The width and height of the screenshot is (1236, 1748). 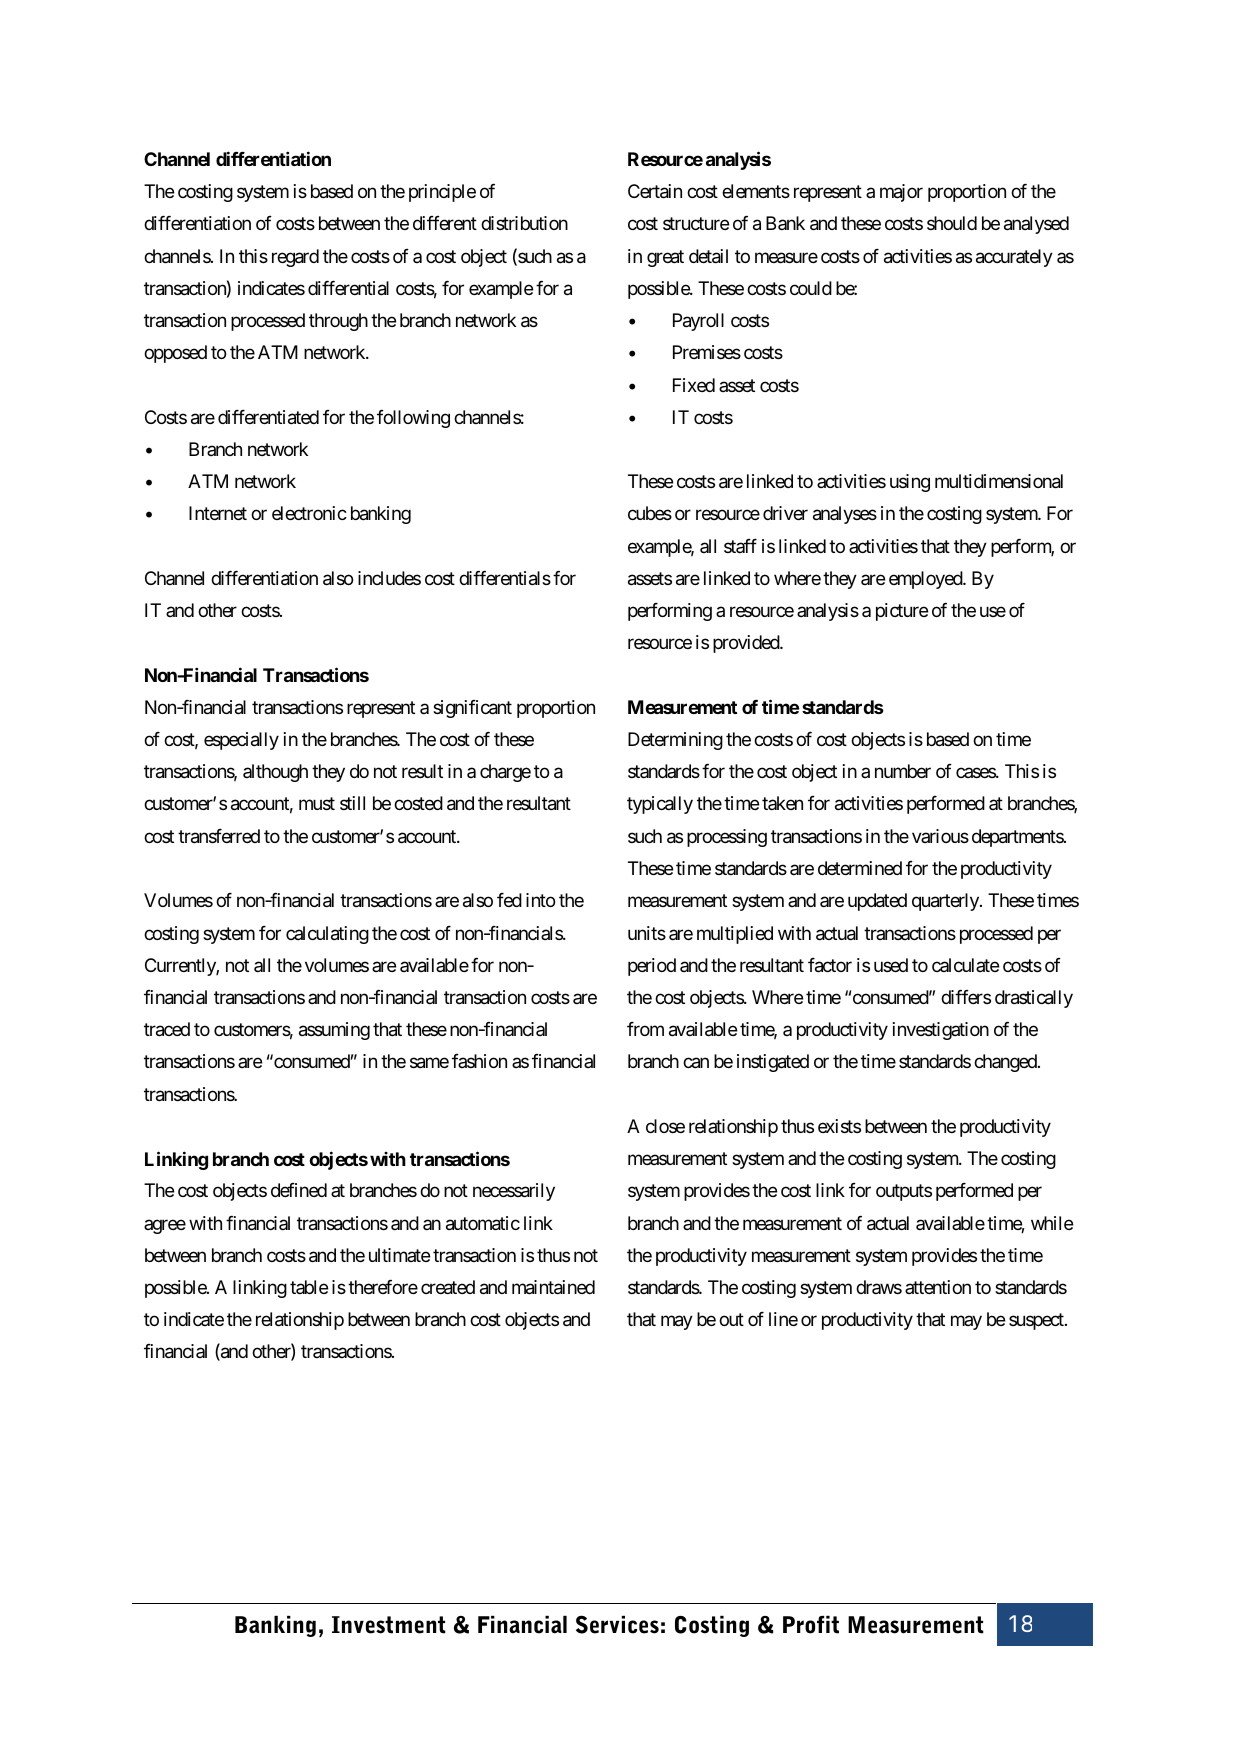 What do you see at coordinates (903, 771) in the screenshot?
I see `number` at bounding box center [903, 771].
